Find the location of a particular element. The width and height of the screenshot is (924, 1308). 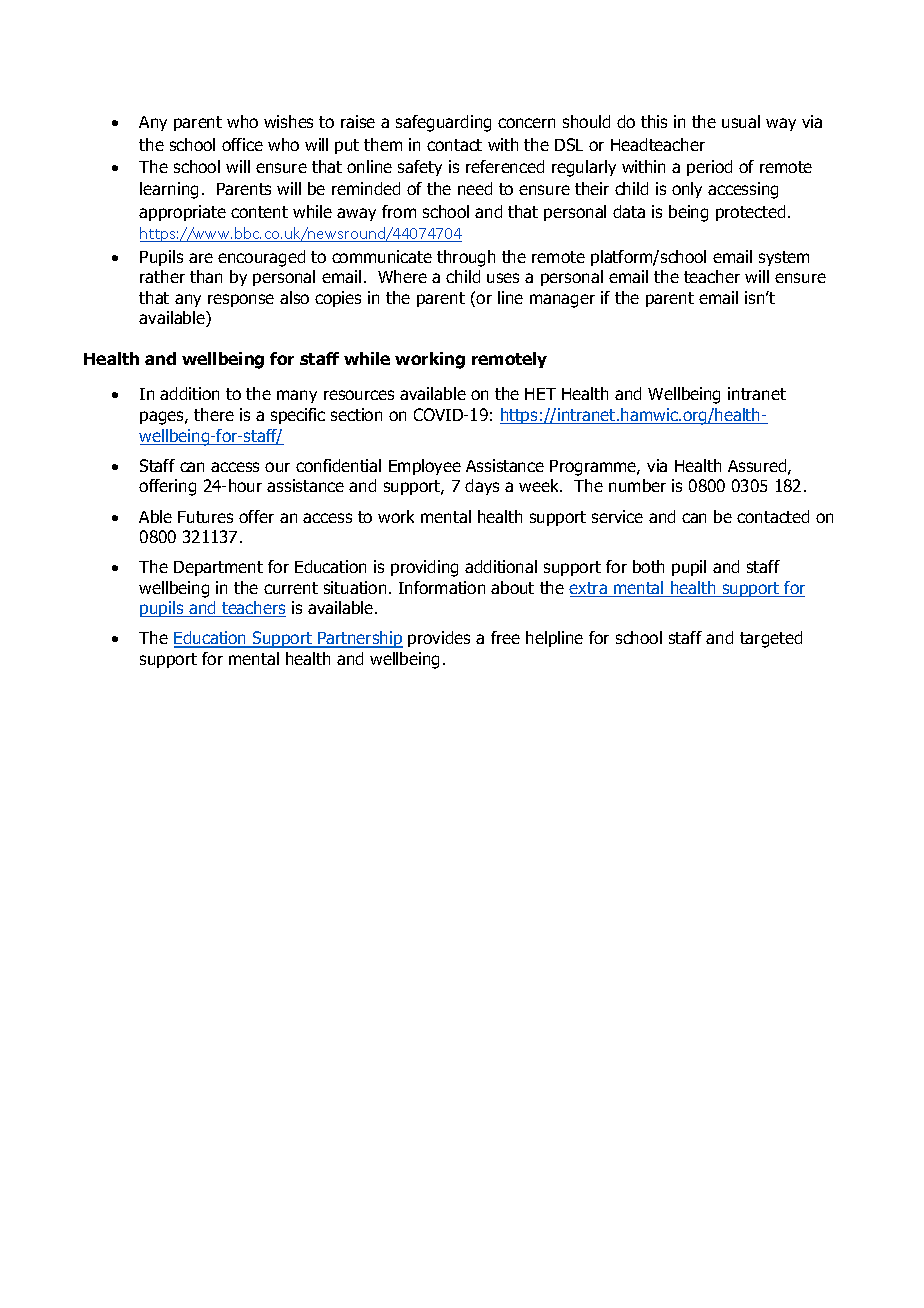

manager is located at coordinates (562, 301).
